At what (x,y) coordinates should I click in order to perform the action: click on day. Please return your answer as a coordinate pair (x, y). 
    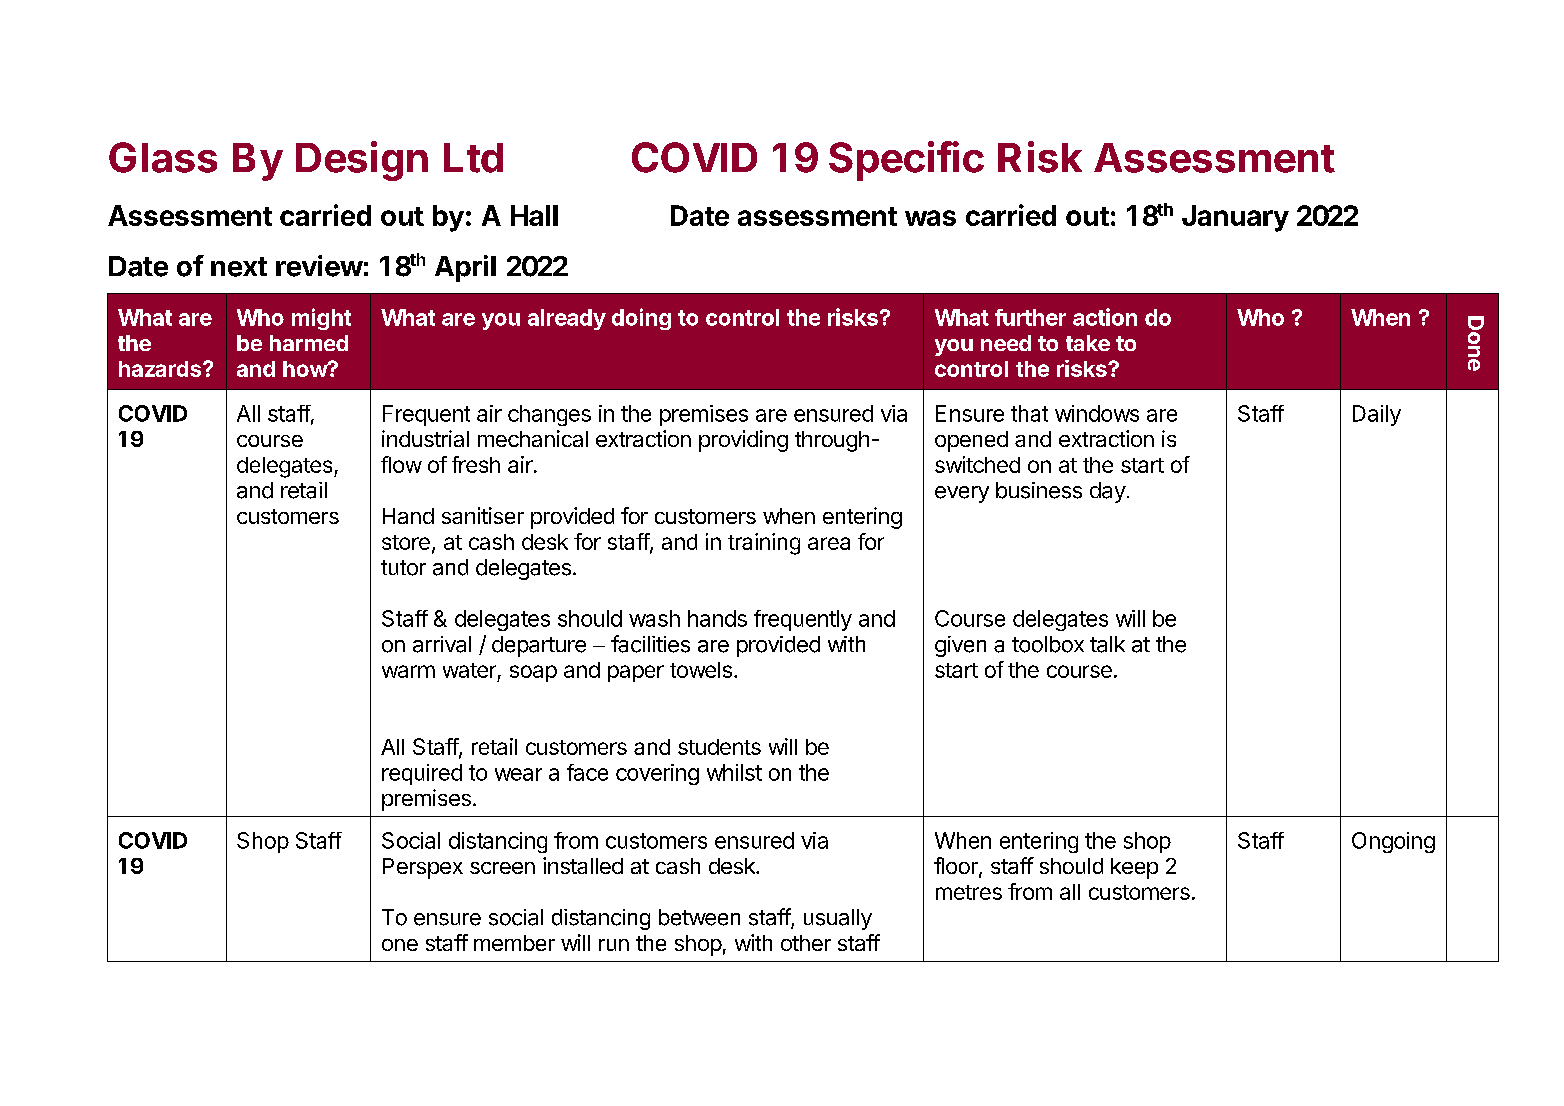
    Looking at the image, I should click on (1108, 492).
